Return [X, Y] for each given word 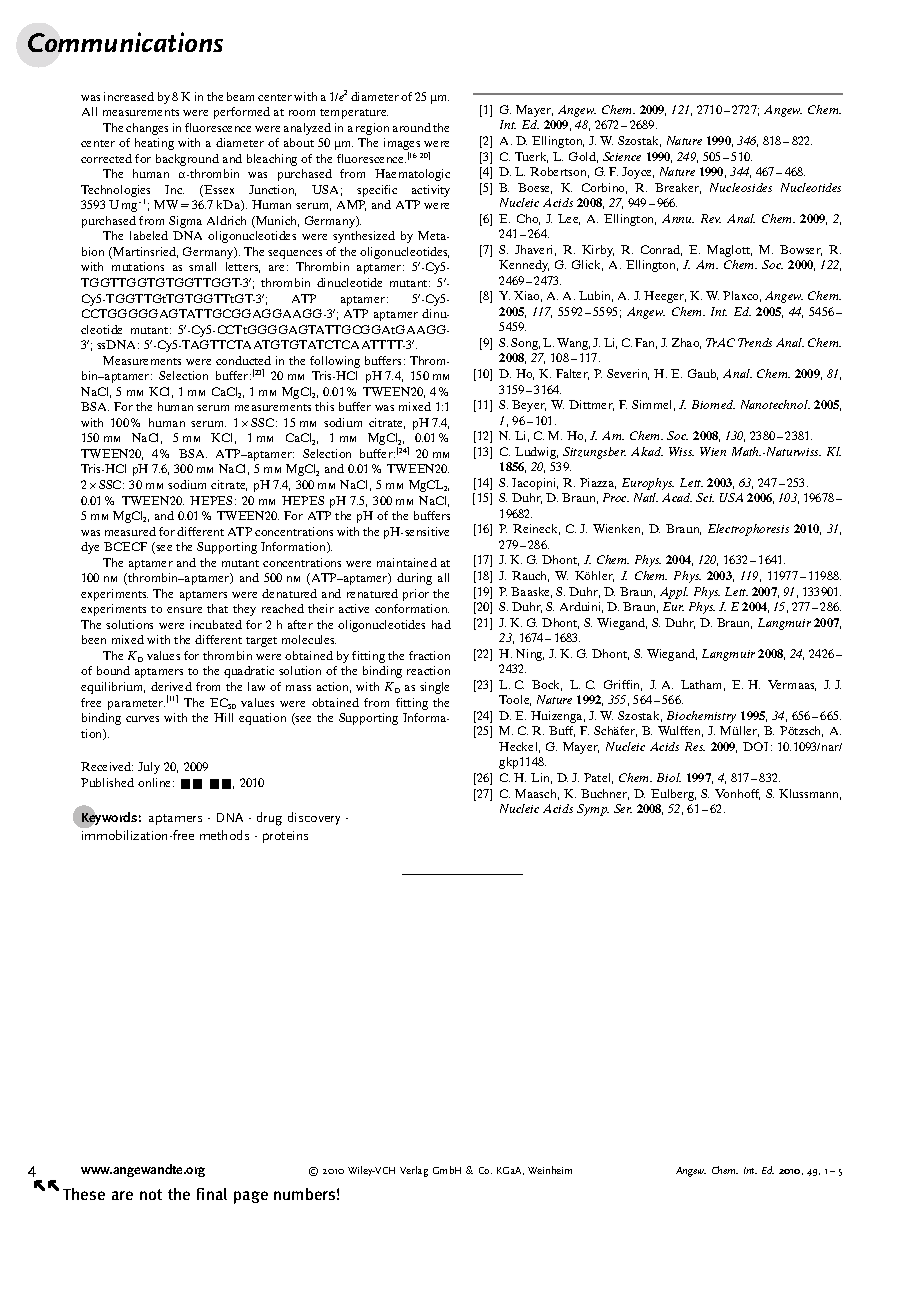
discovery [314, 818]
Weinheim [550, 1170]
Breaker [678, 188]
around [412, 127]
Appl [674, 593]
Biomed [713, 404]
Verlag [414, 1171]
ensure [184, 610]
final [212, 1194]
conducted [243, 360]
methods [224, 835]
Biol [669, 777]
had [441, 624]
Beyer [529, 406]
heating [154, 144]
